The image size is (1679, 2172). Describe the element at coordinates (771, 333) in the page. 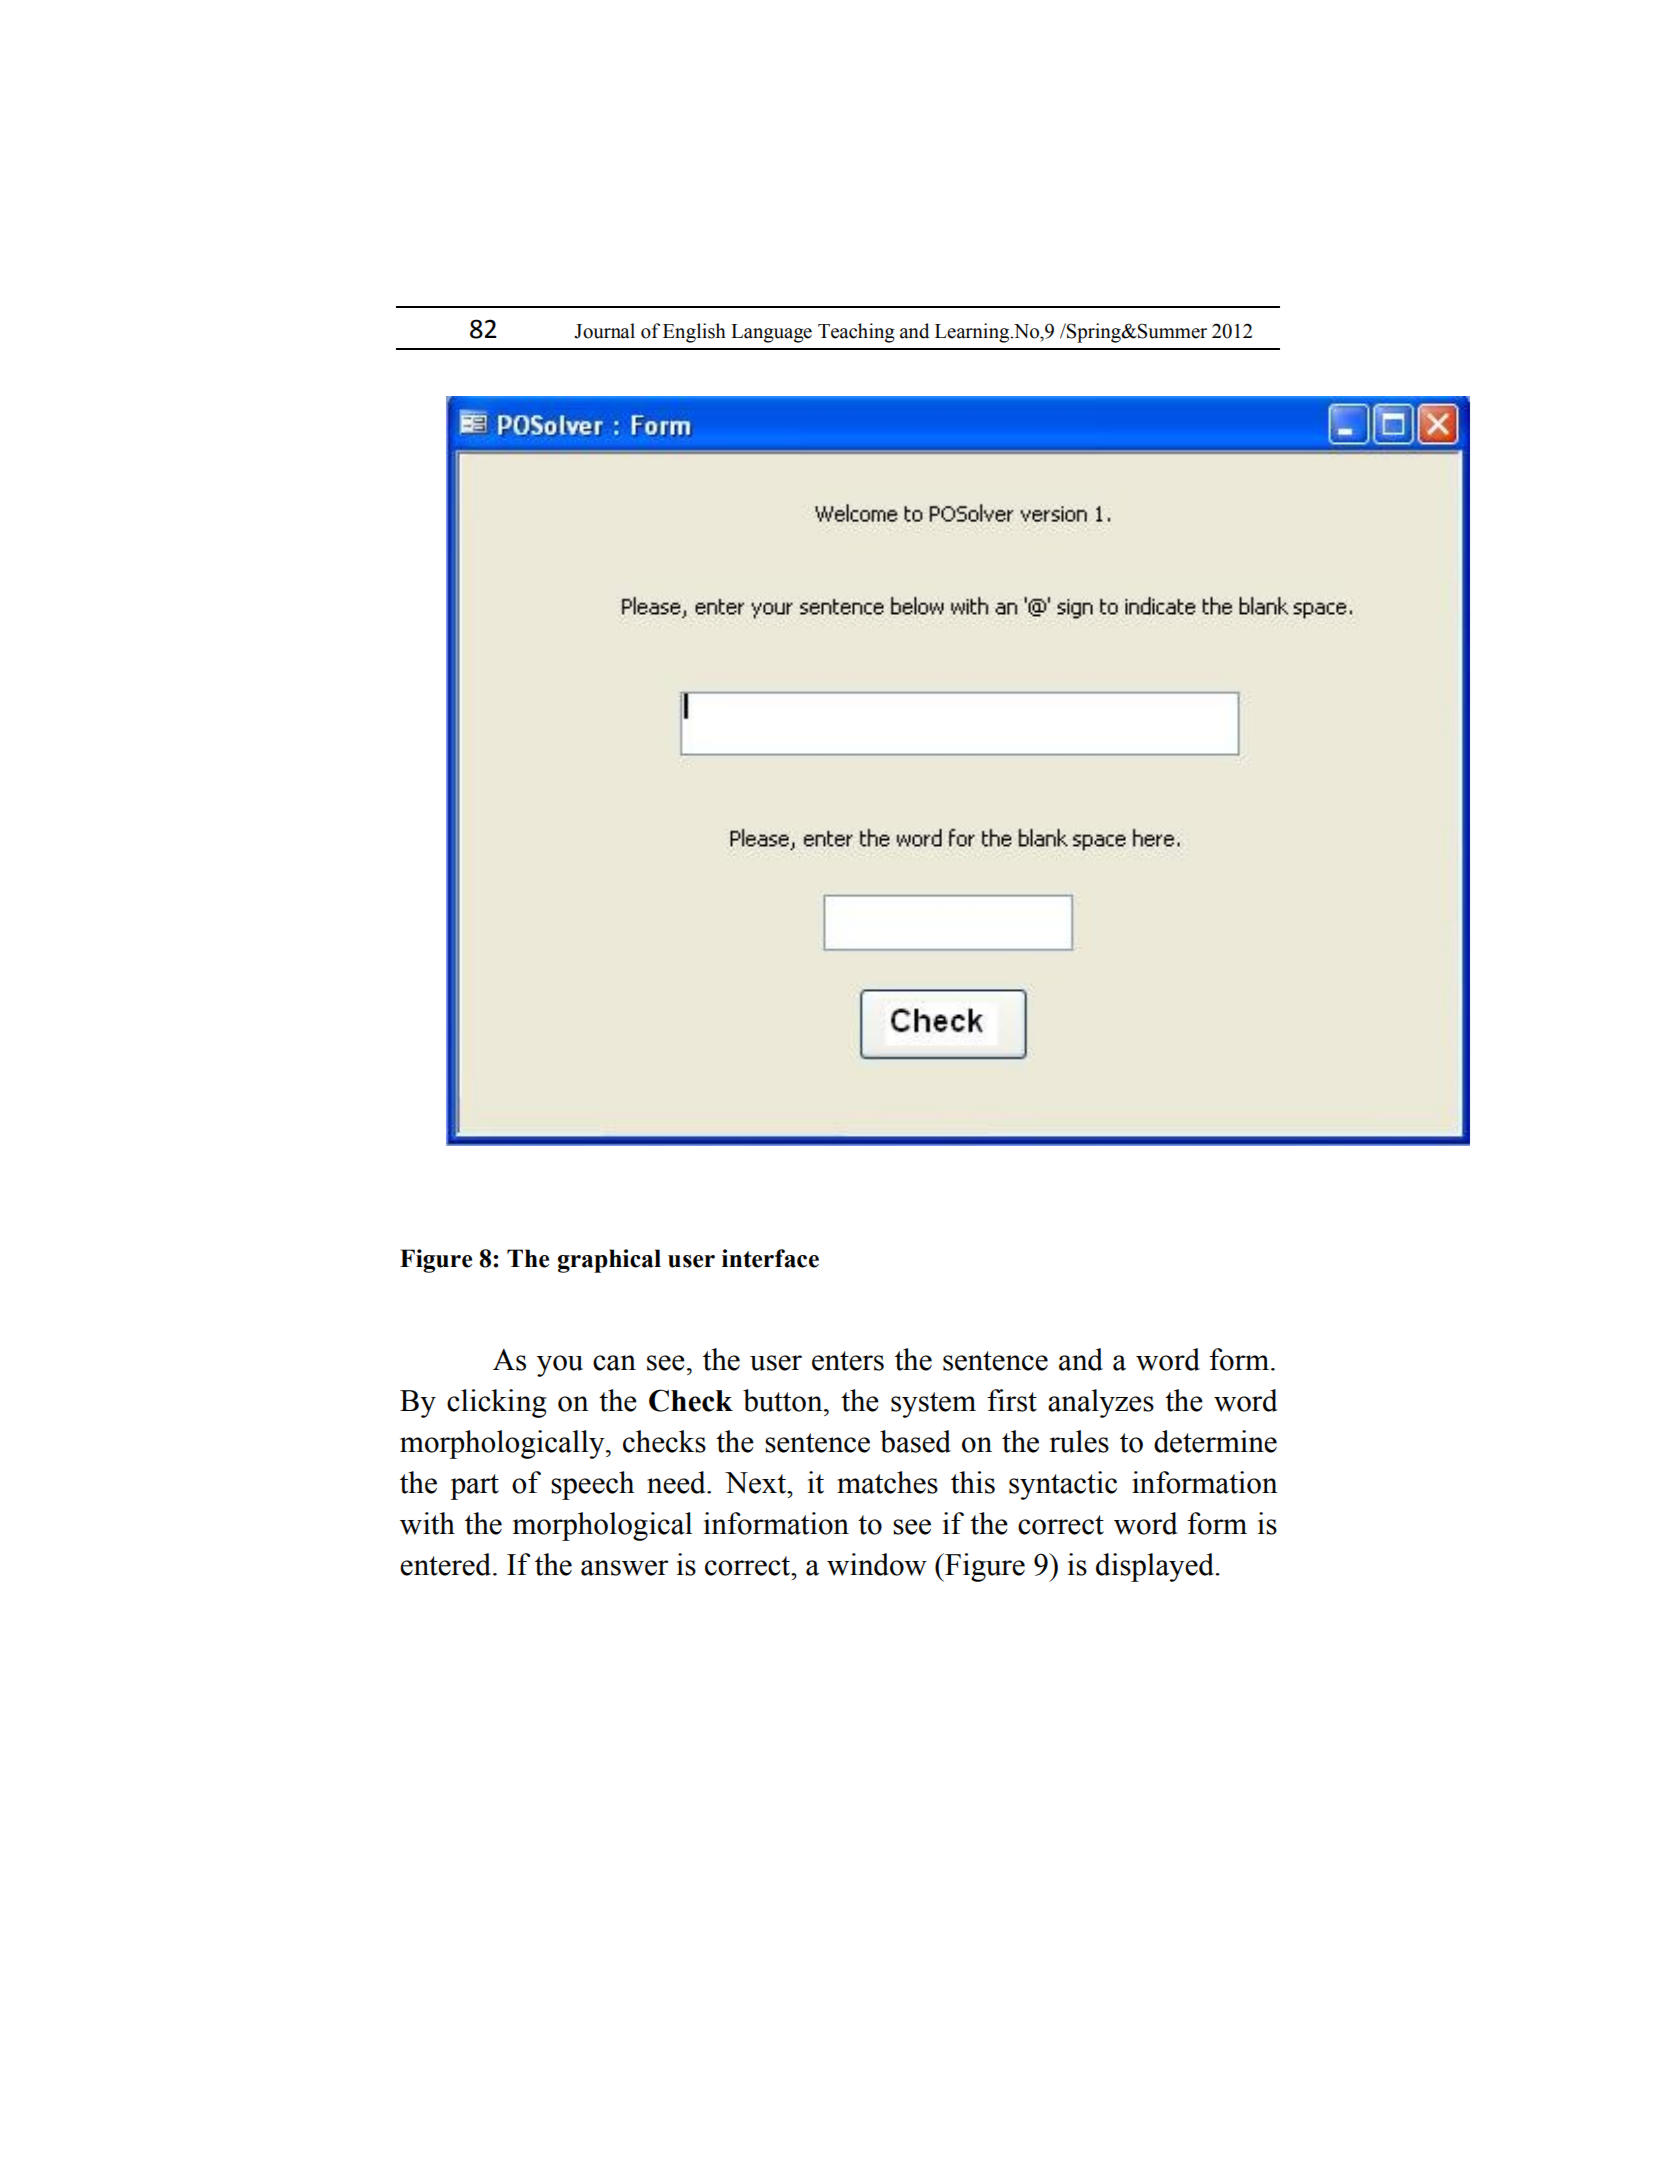

I see `Language` at that location.
